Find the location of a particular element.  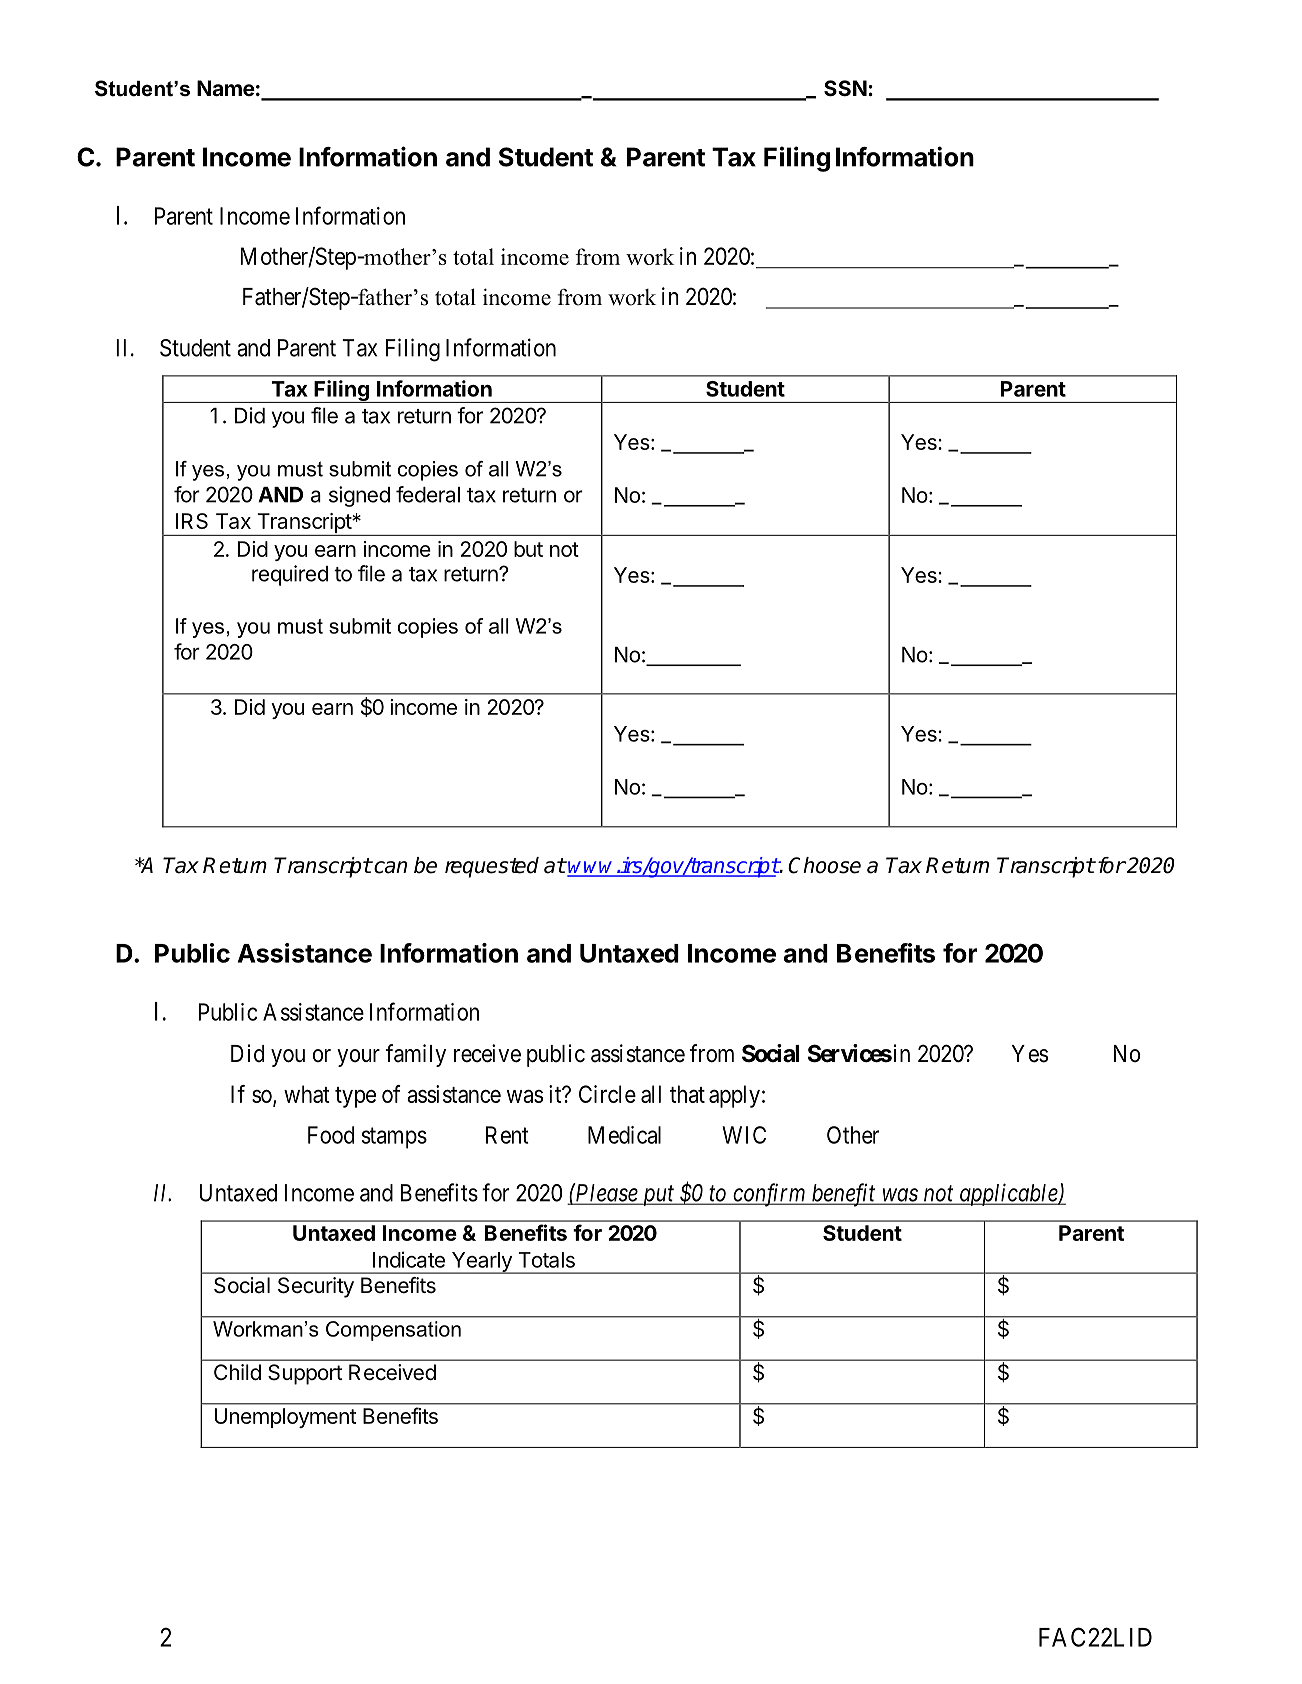

Choose is located at coordinates (824, 865).
